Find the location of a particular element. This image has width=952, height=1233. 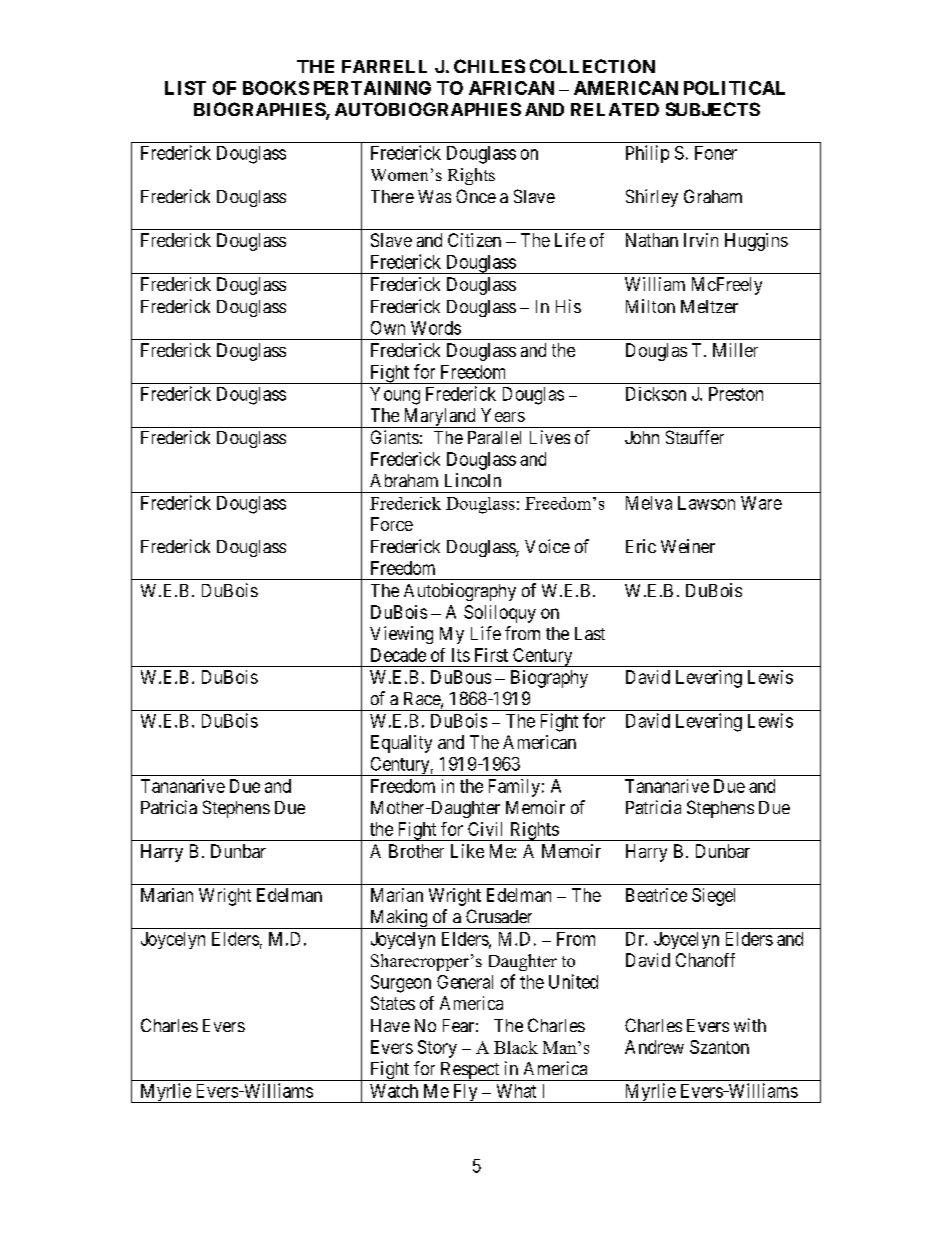

Weiner is located at coordinates (688, 546).
